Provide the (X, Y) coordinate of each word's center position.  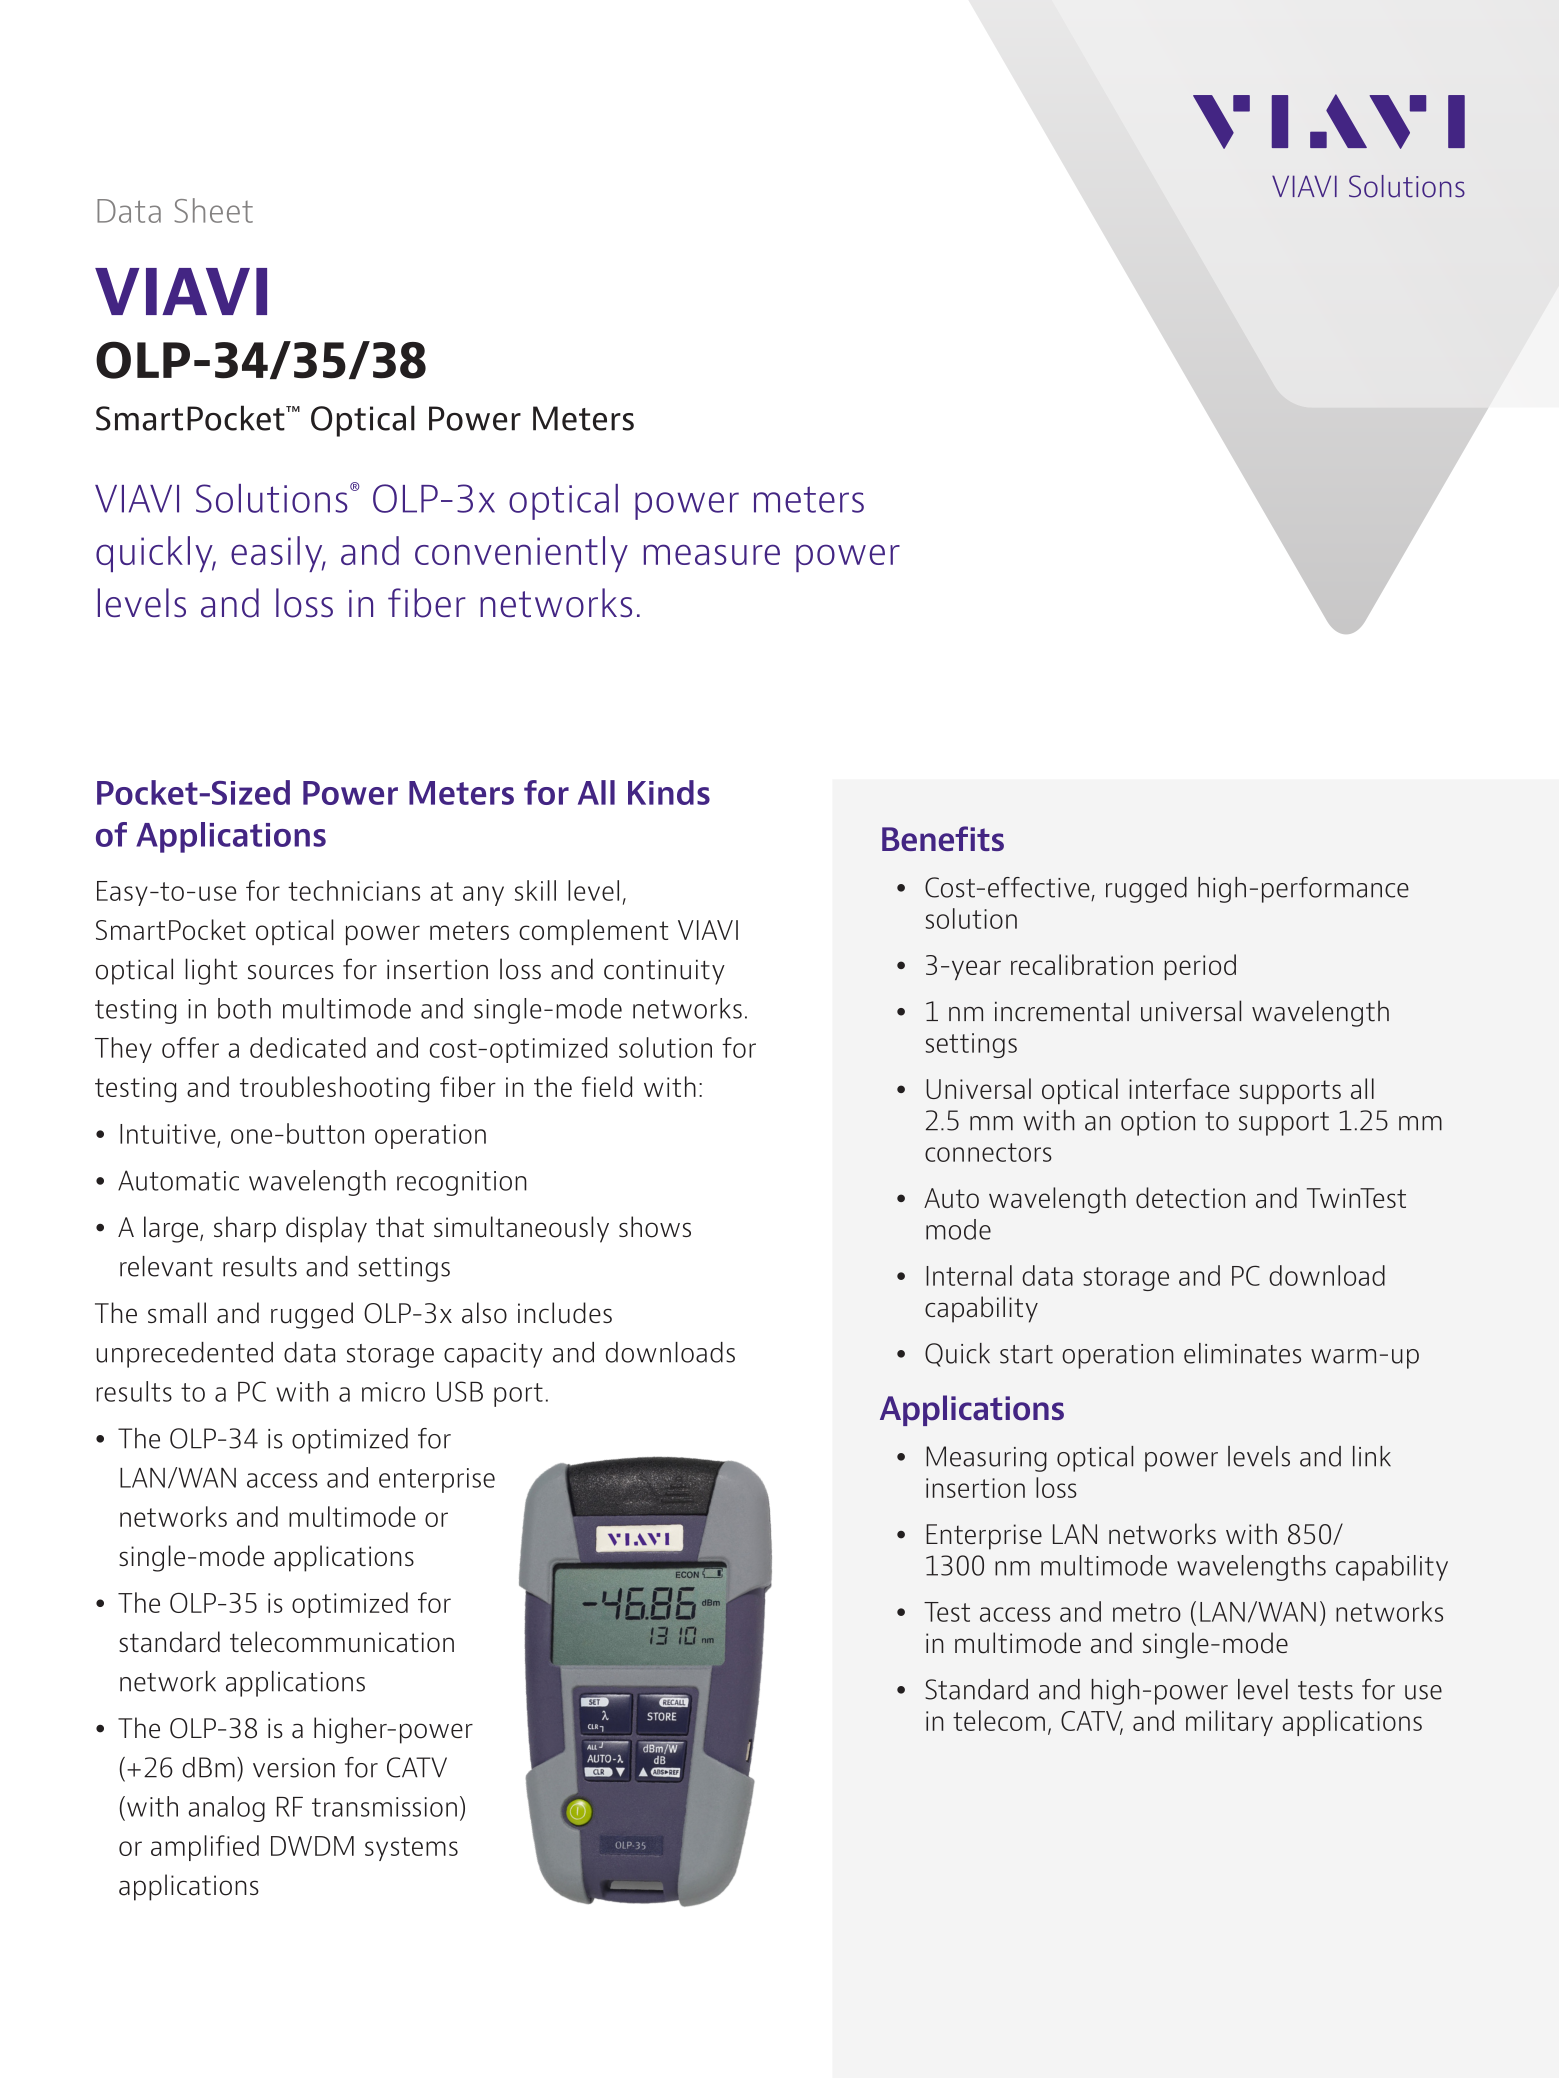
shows (655, 1227)
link (1372, 1456)
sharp (245, 1229)
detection (1190, 1197)
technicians (354, 890)
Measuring (986, 1459)
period (1200, 967)
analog (226, 1809)
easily (278, 554)
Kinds (669, 792)
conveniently (521, 554)
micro (393, 1392)
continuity (664, 972)
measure (712, 554)
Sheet (214, 210)
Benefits (943, 838)
